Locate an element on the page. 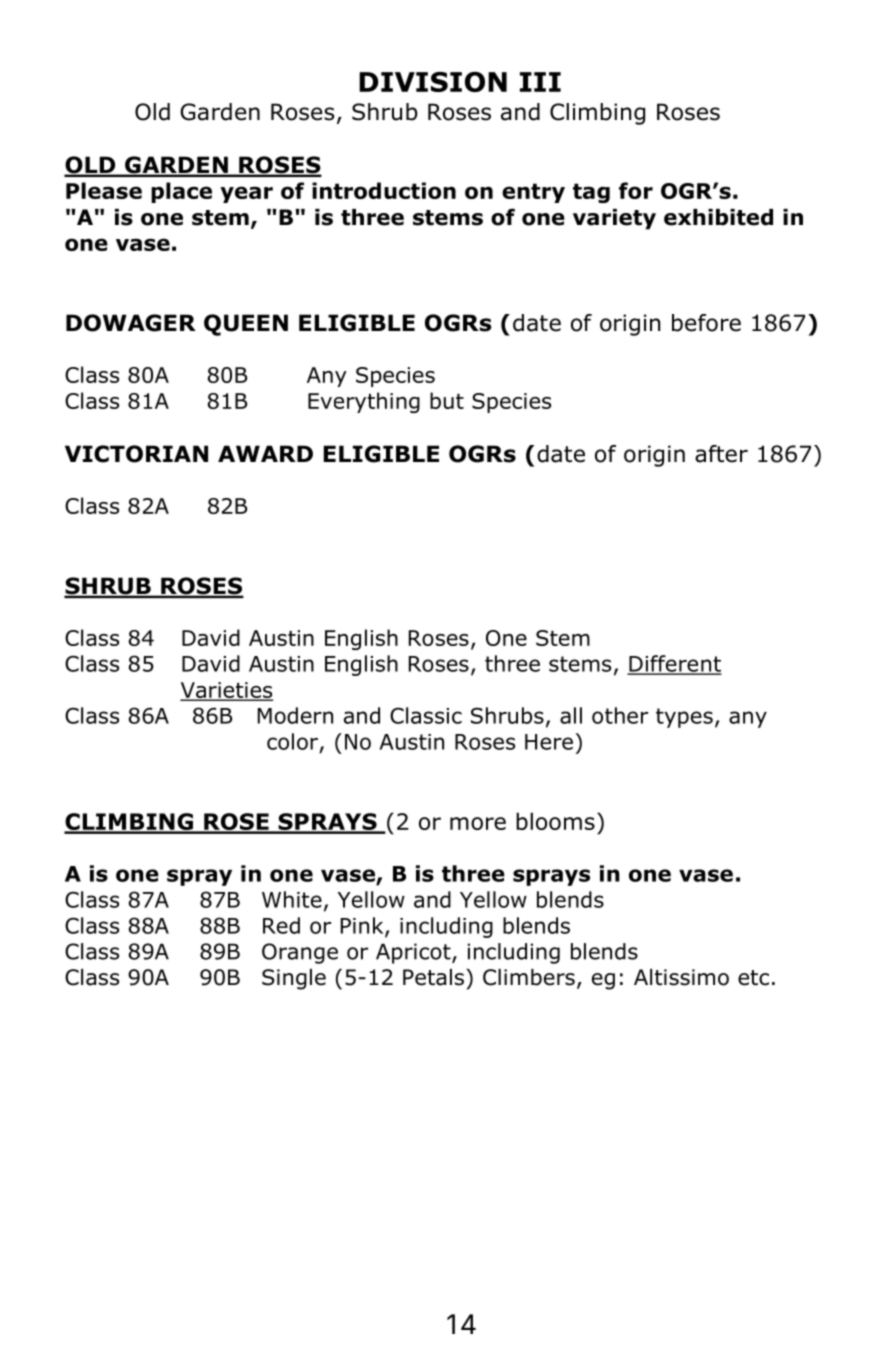 The width and height of the page is (887, 1372). after is located at coordinates (721, 454).
